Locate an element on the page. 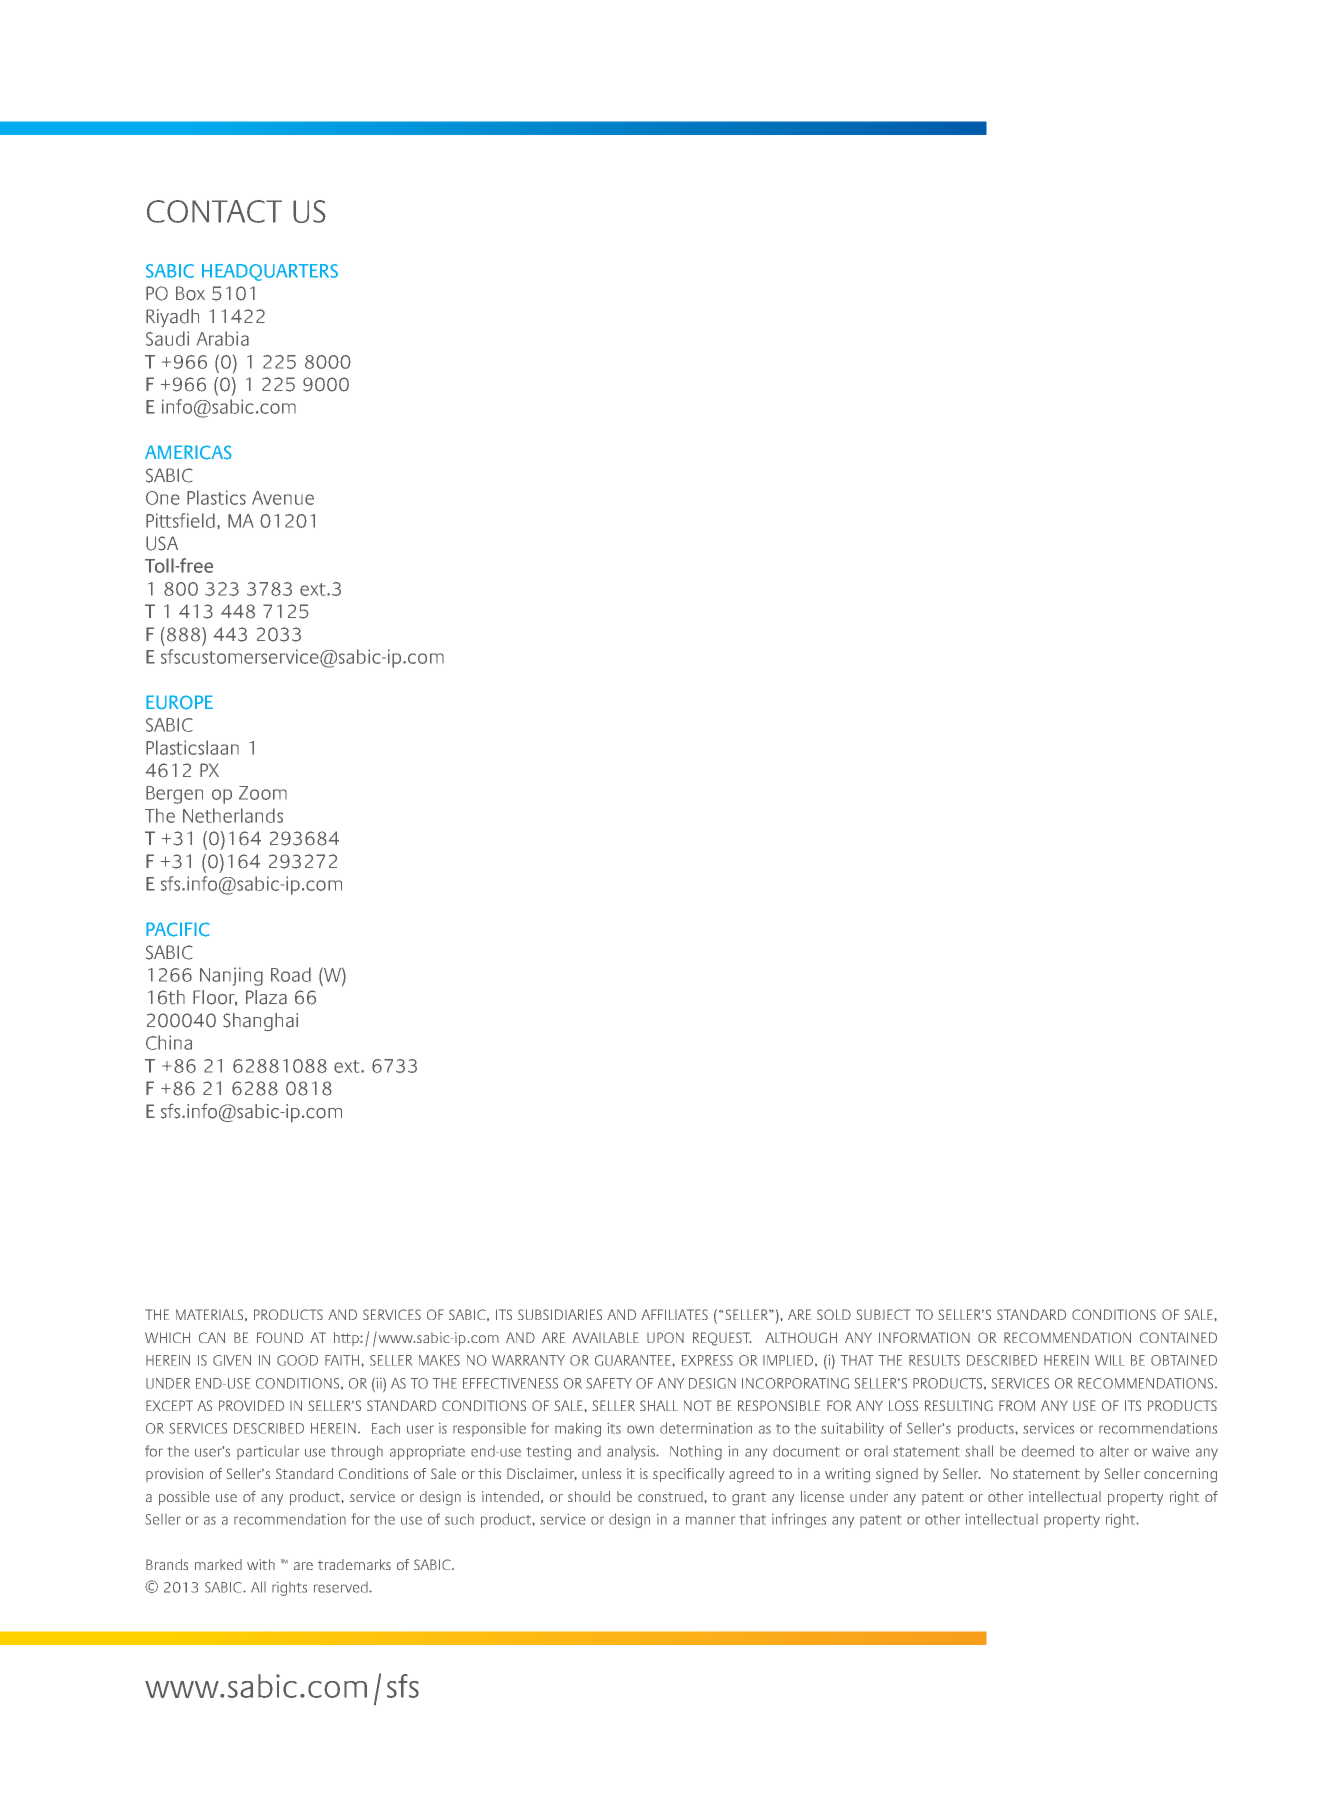 Image resolution: width=1324 pixels, height=1820 pixels. with is located at coordinates (261, 1564).
